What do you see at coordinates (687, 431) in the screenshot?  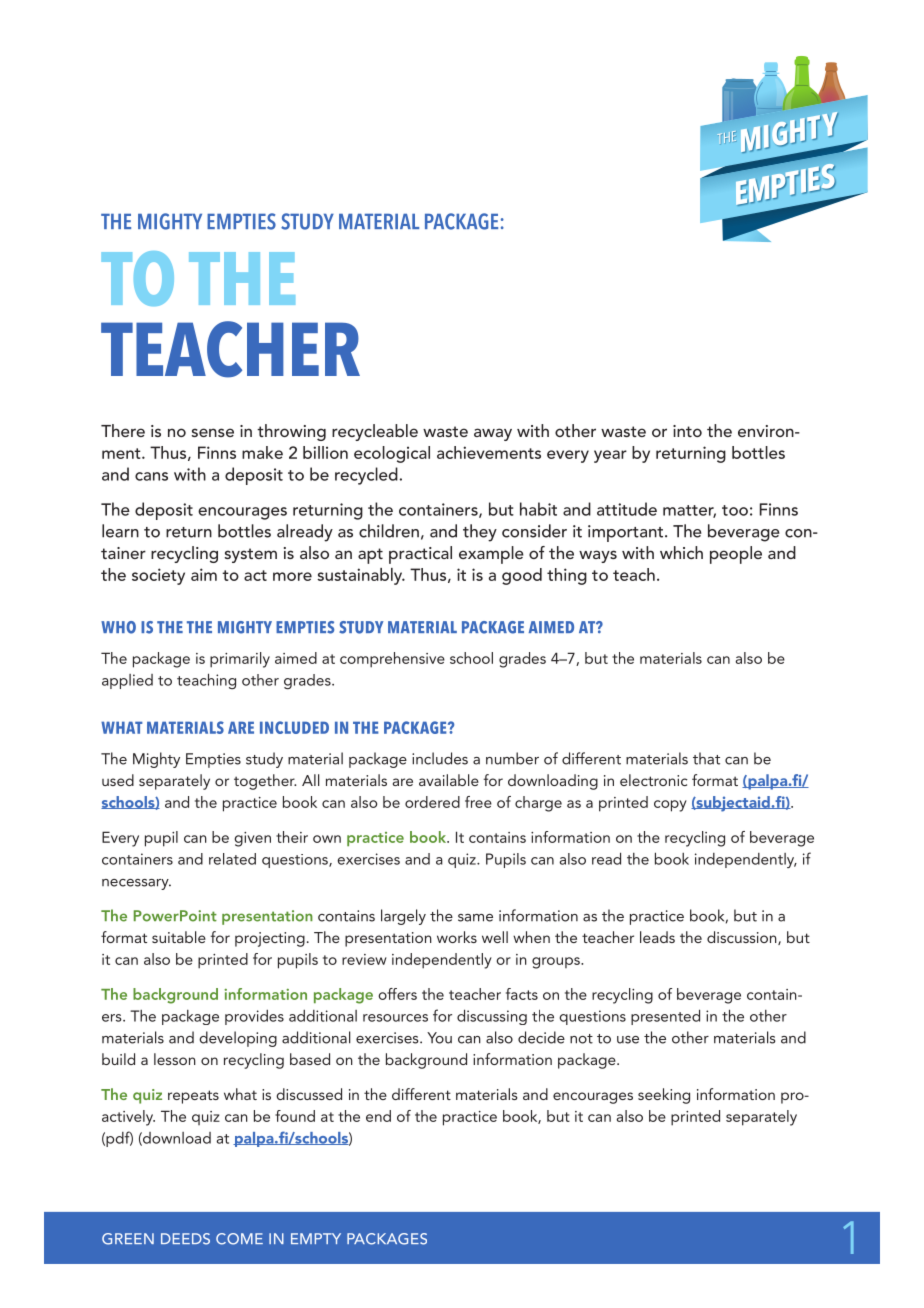 I see `into` at bounding box center [687, 431].
